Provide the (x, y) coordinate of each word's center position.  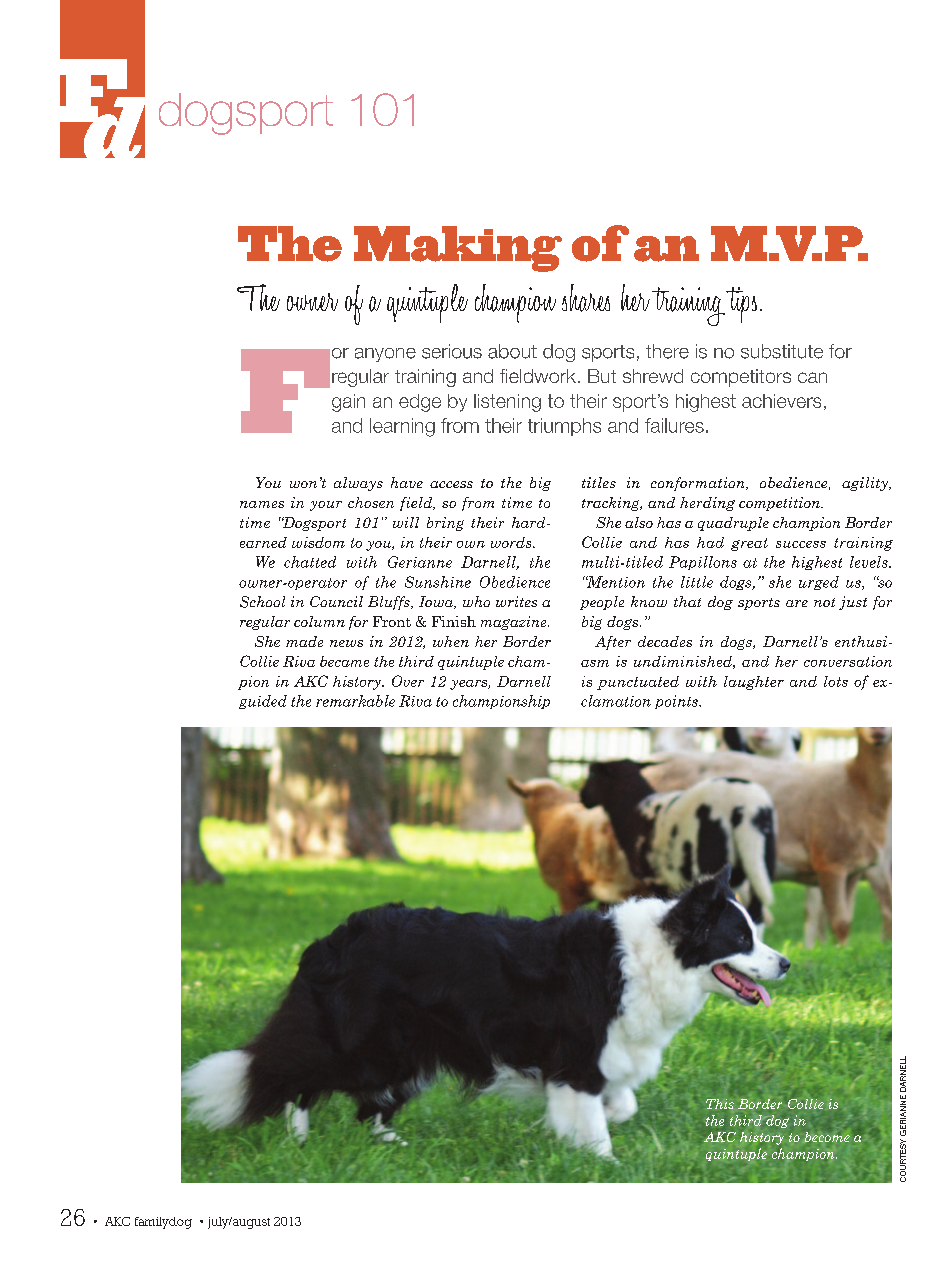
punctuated (638, 683)
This (720, 1104)
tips (741, 305)
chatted (310, 562)
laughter (754, 683)
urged (819, 583)
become (827, 1137)
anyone (385, 355)
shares (586, 298)
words (512, 542)
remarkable (355, 701)
